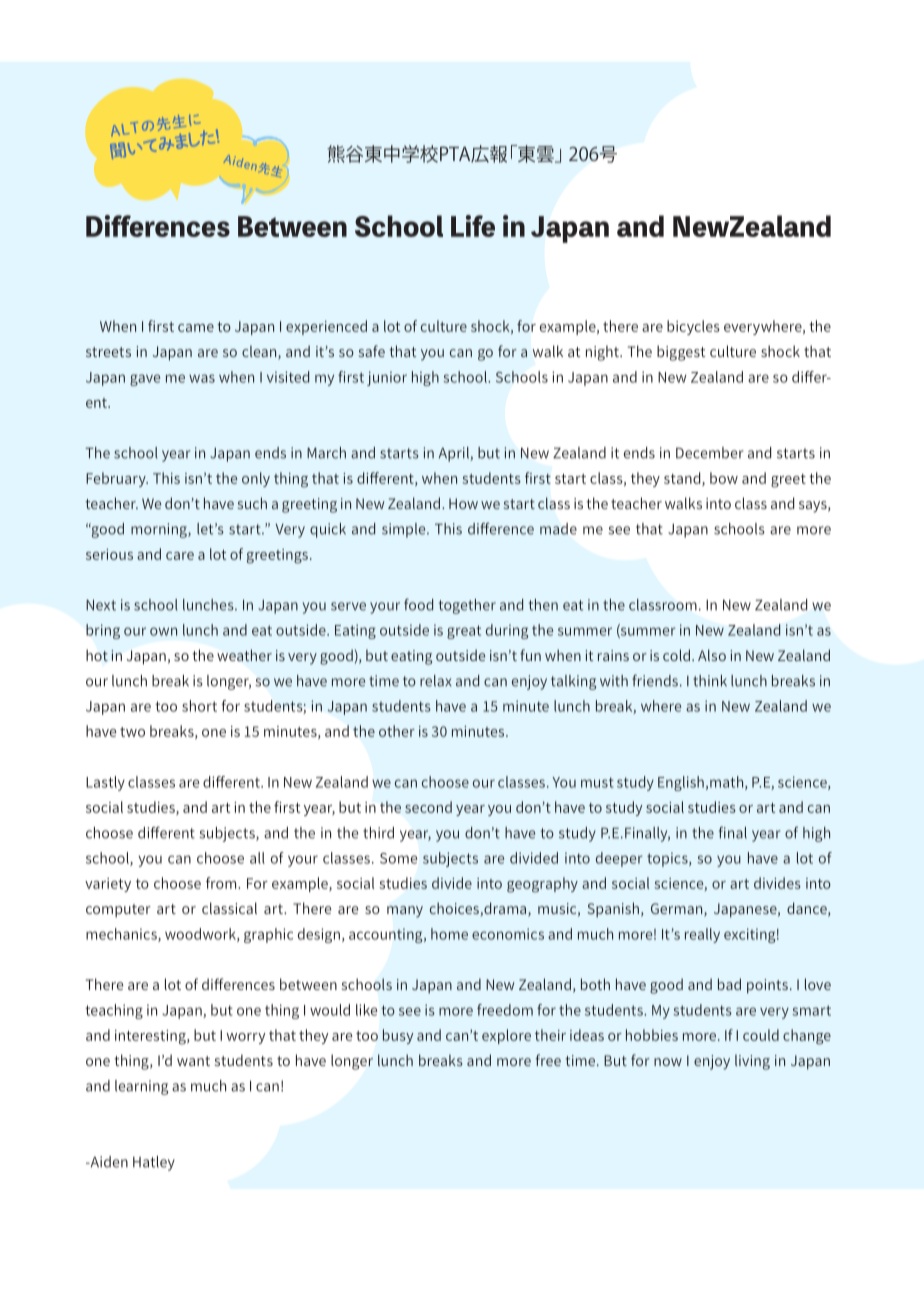 The image size is (924, 1308). I want to click on biggest, so click(681, 353).
